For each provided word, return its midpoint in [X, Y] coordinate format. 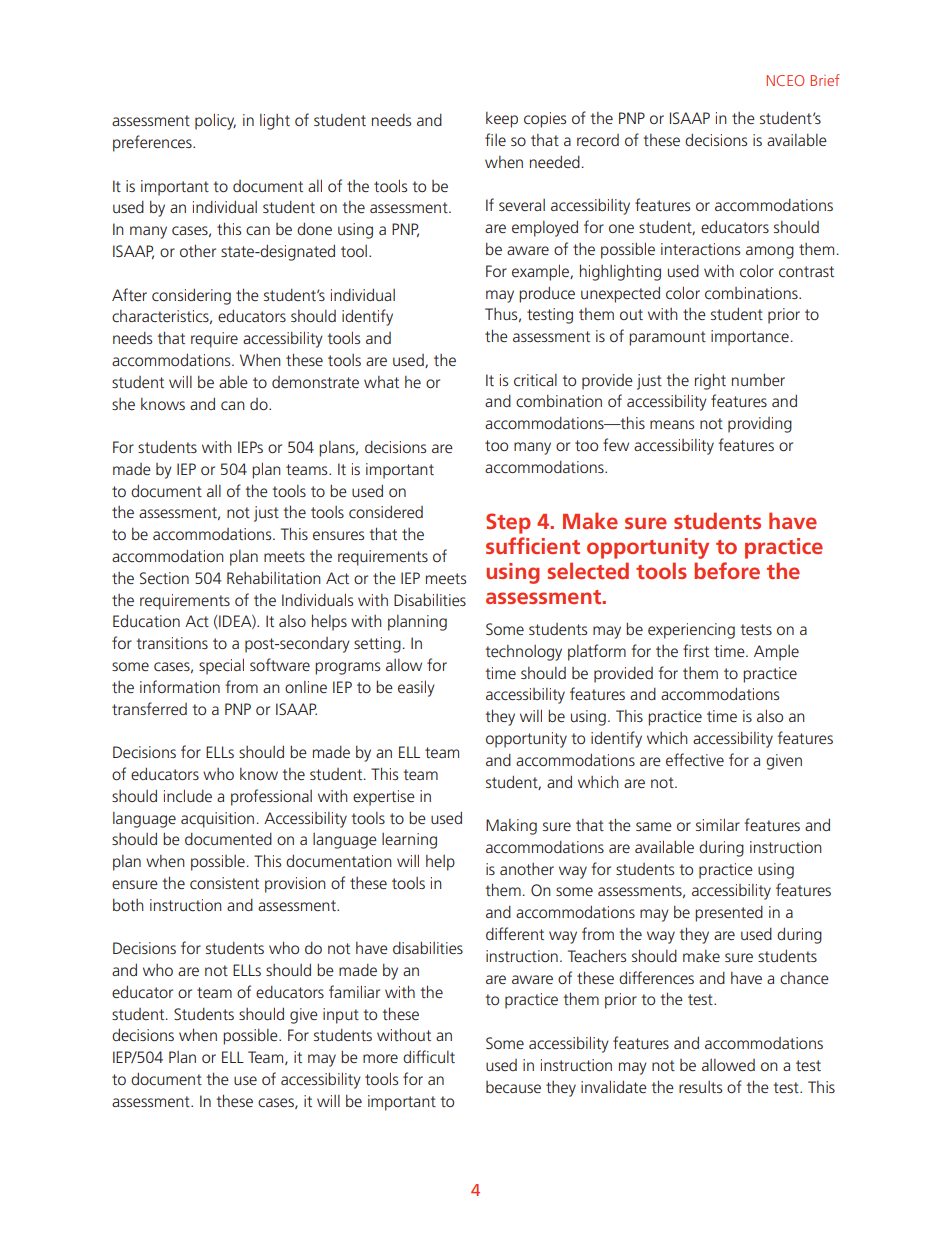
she [123, 404]
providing [760, 425]
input [341, 1016]
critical [535, 380]
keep [502, 120]
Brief [825, 80]
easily [416, 688]
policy [215, 121]
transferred [149, 708]
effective [695, 759]
